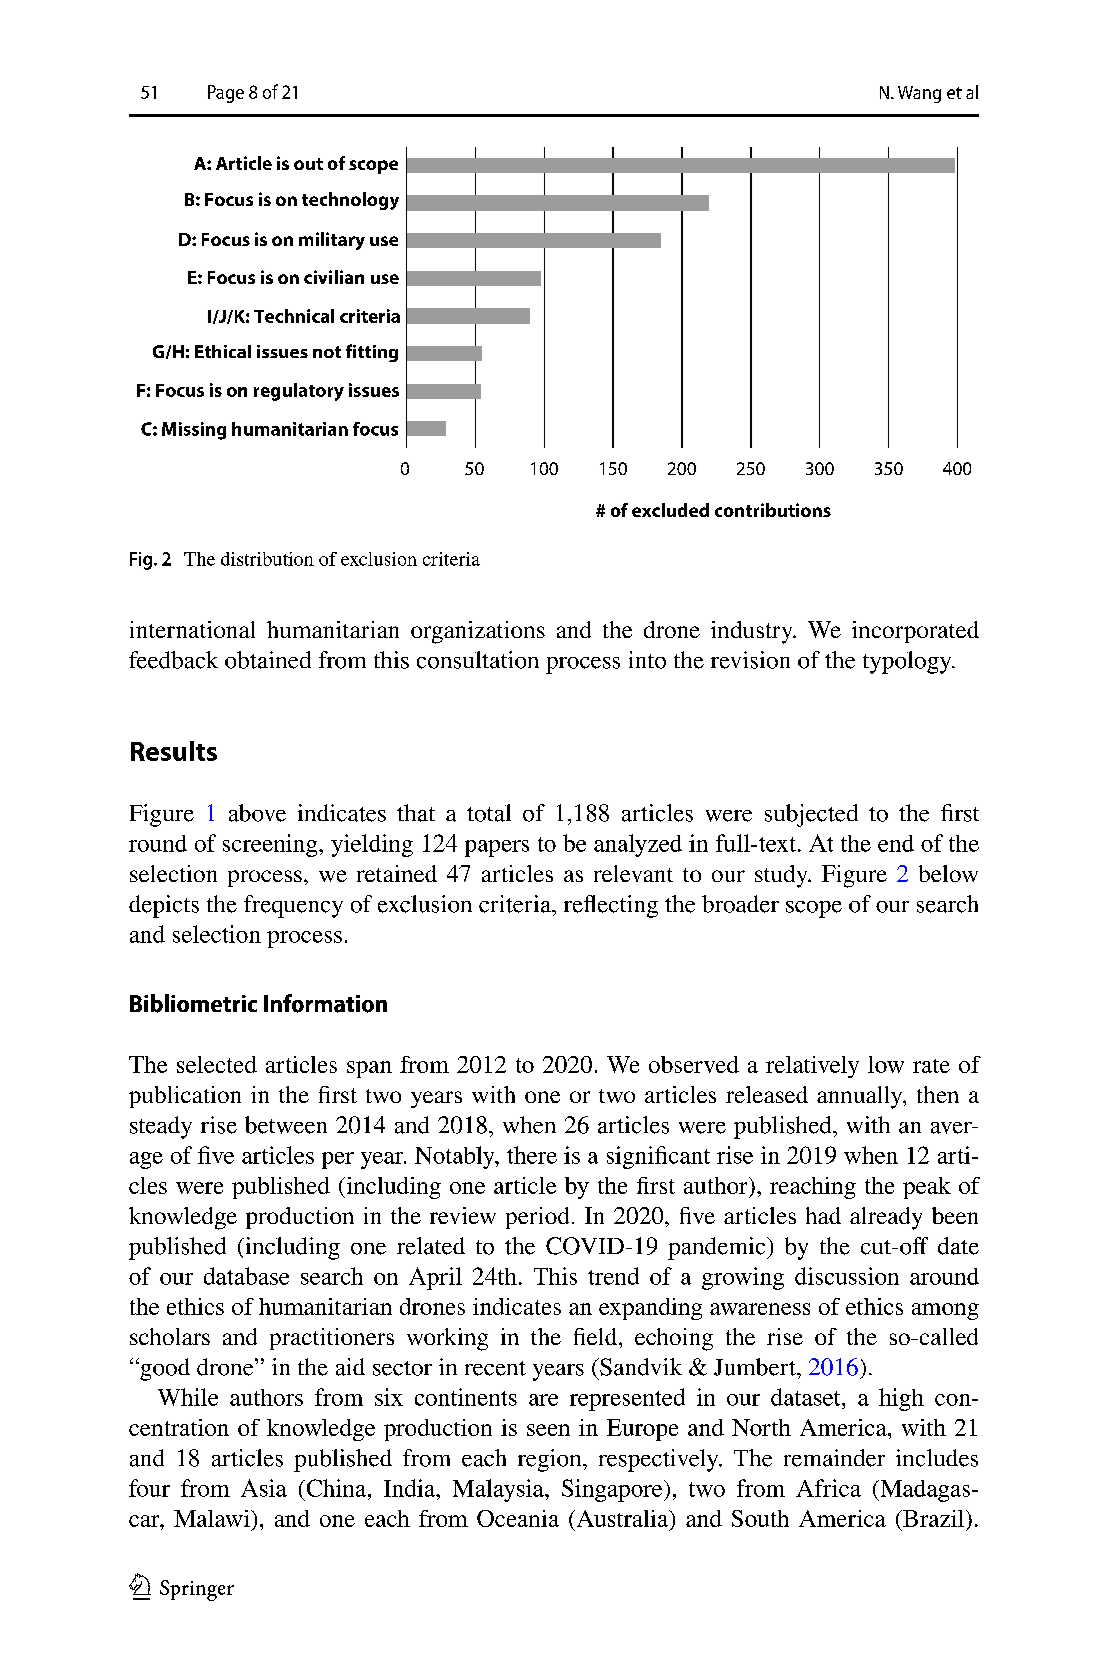  I want to click on Asia, so click(264, 1488).
